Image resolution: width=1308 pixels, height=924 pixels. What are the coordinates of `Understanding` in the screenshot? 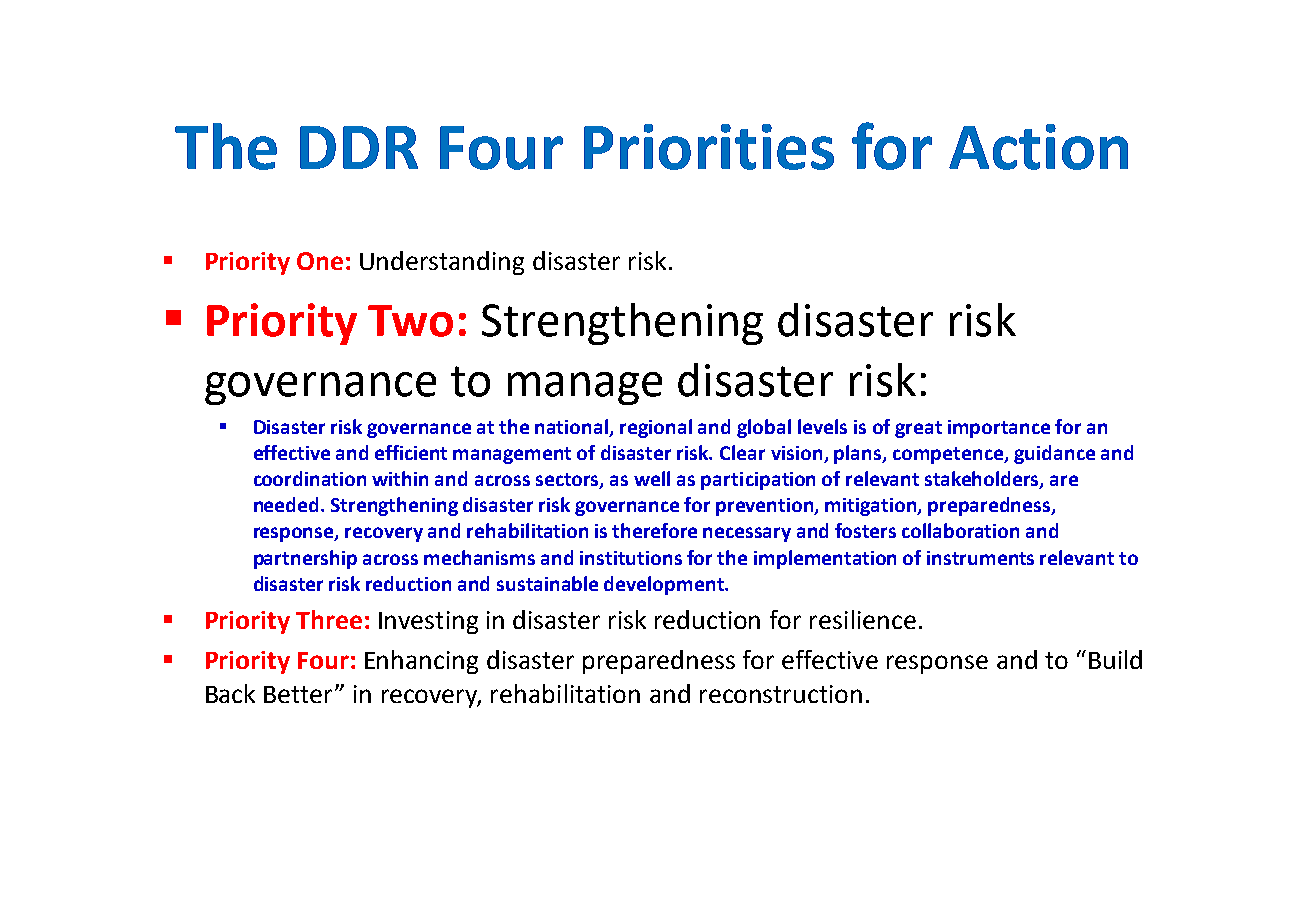 It's located at (442, 263).
